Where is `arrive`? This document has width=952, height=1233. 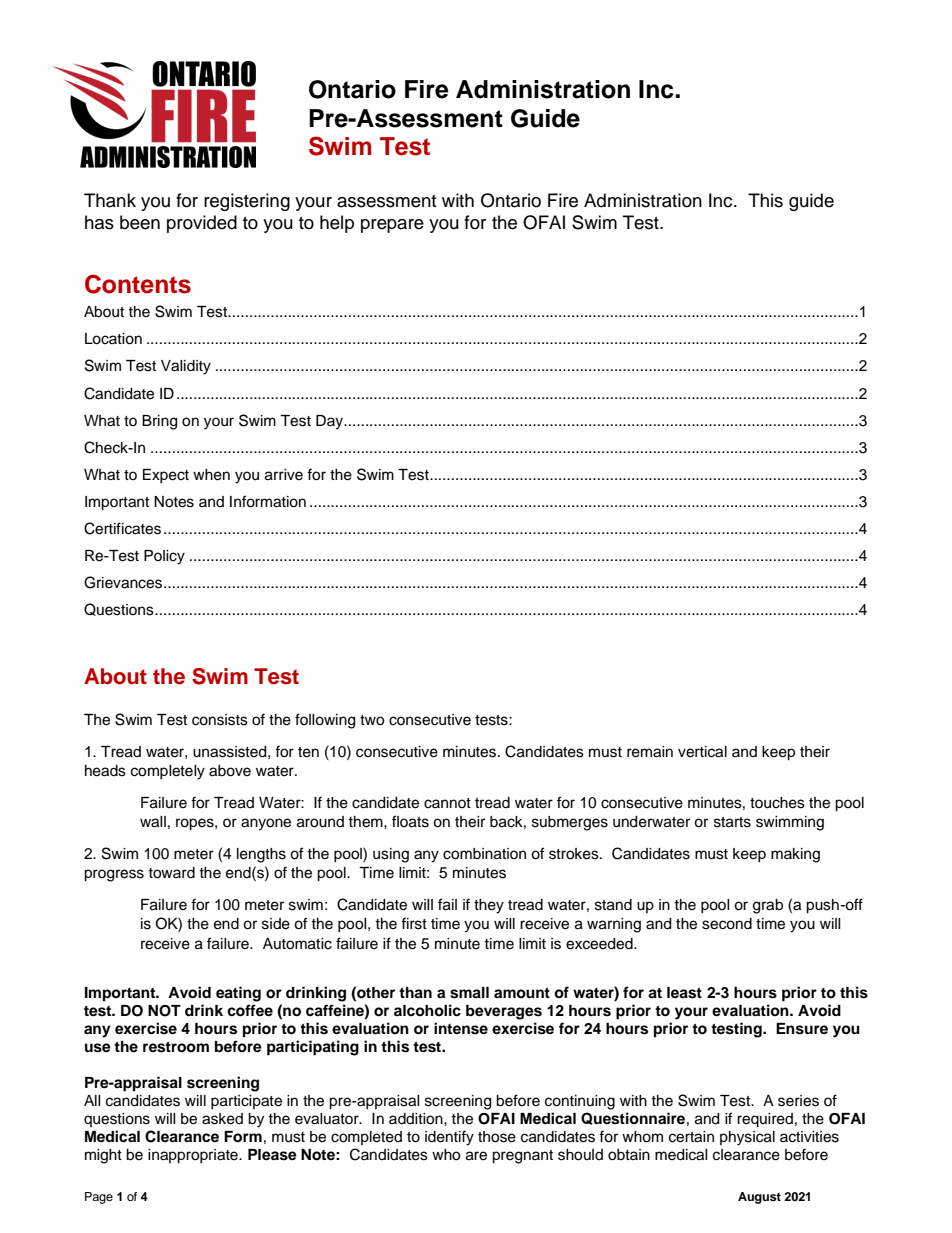
arrive is located at coordinates (284, 475).
